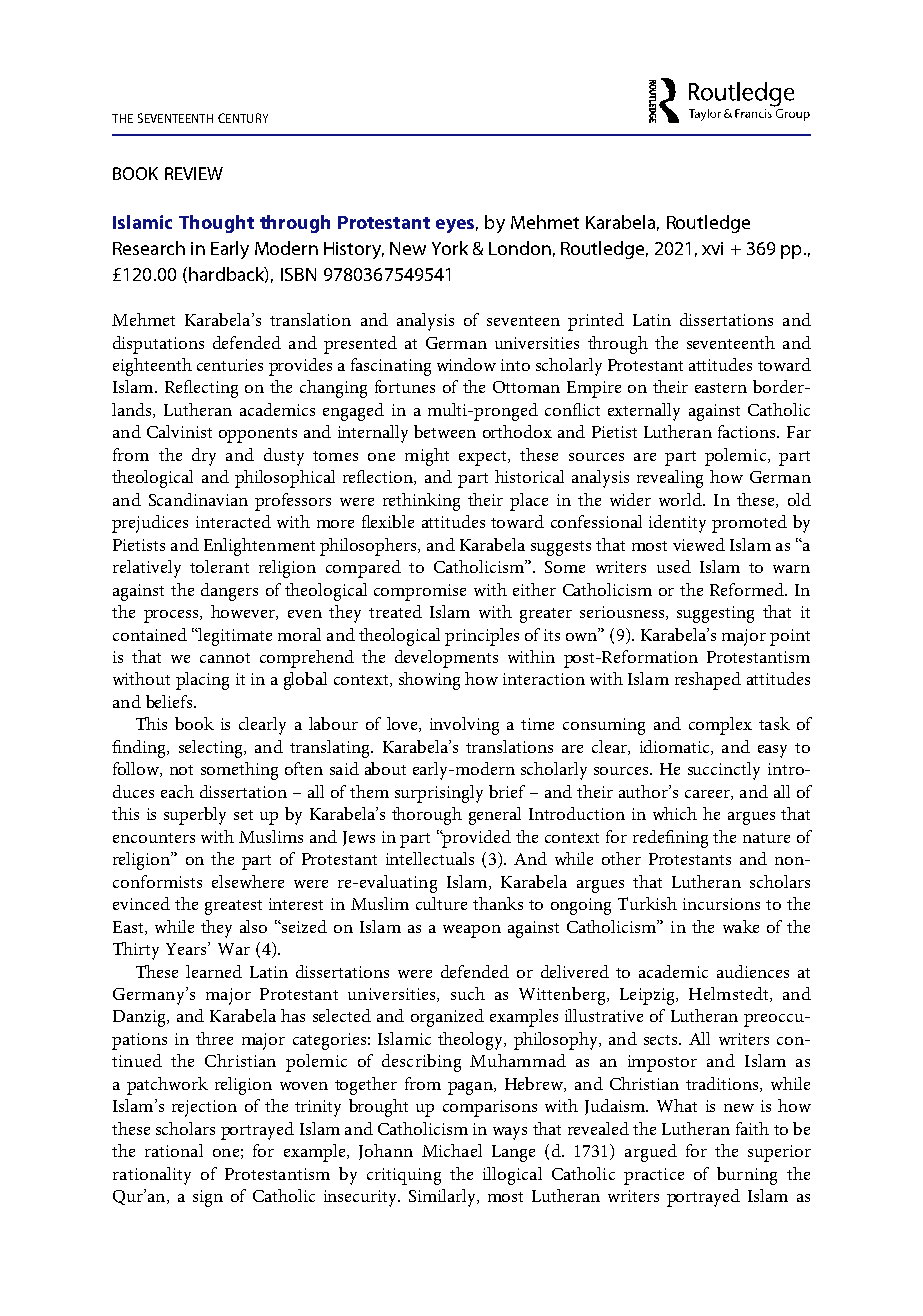 The width and height of the screenshot is (923, 1316). I want to click on REVIEW, so click(194, 173).
